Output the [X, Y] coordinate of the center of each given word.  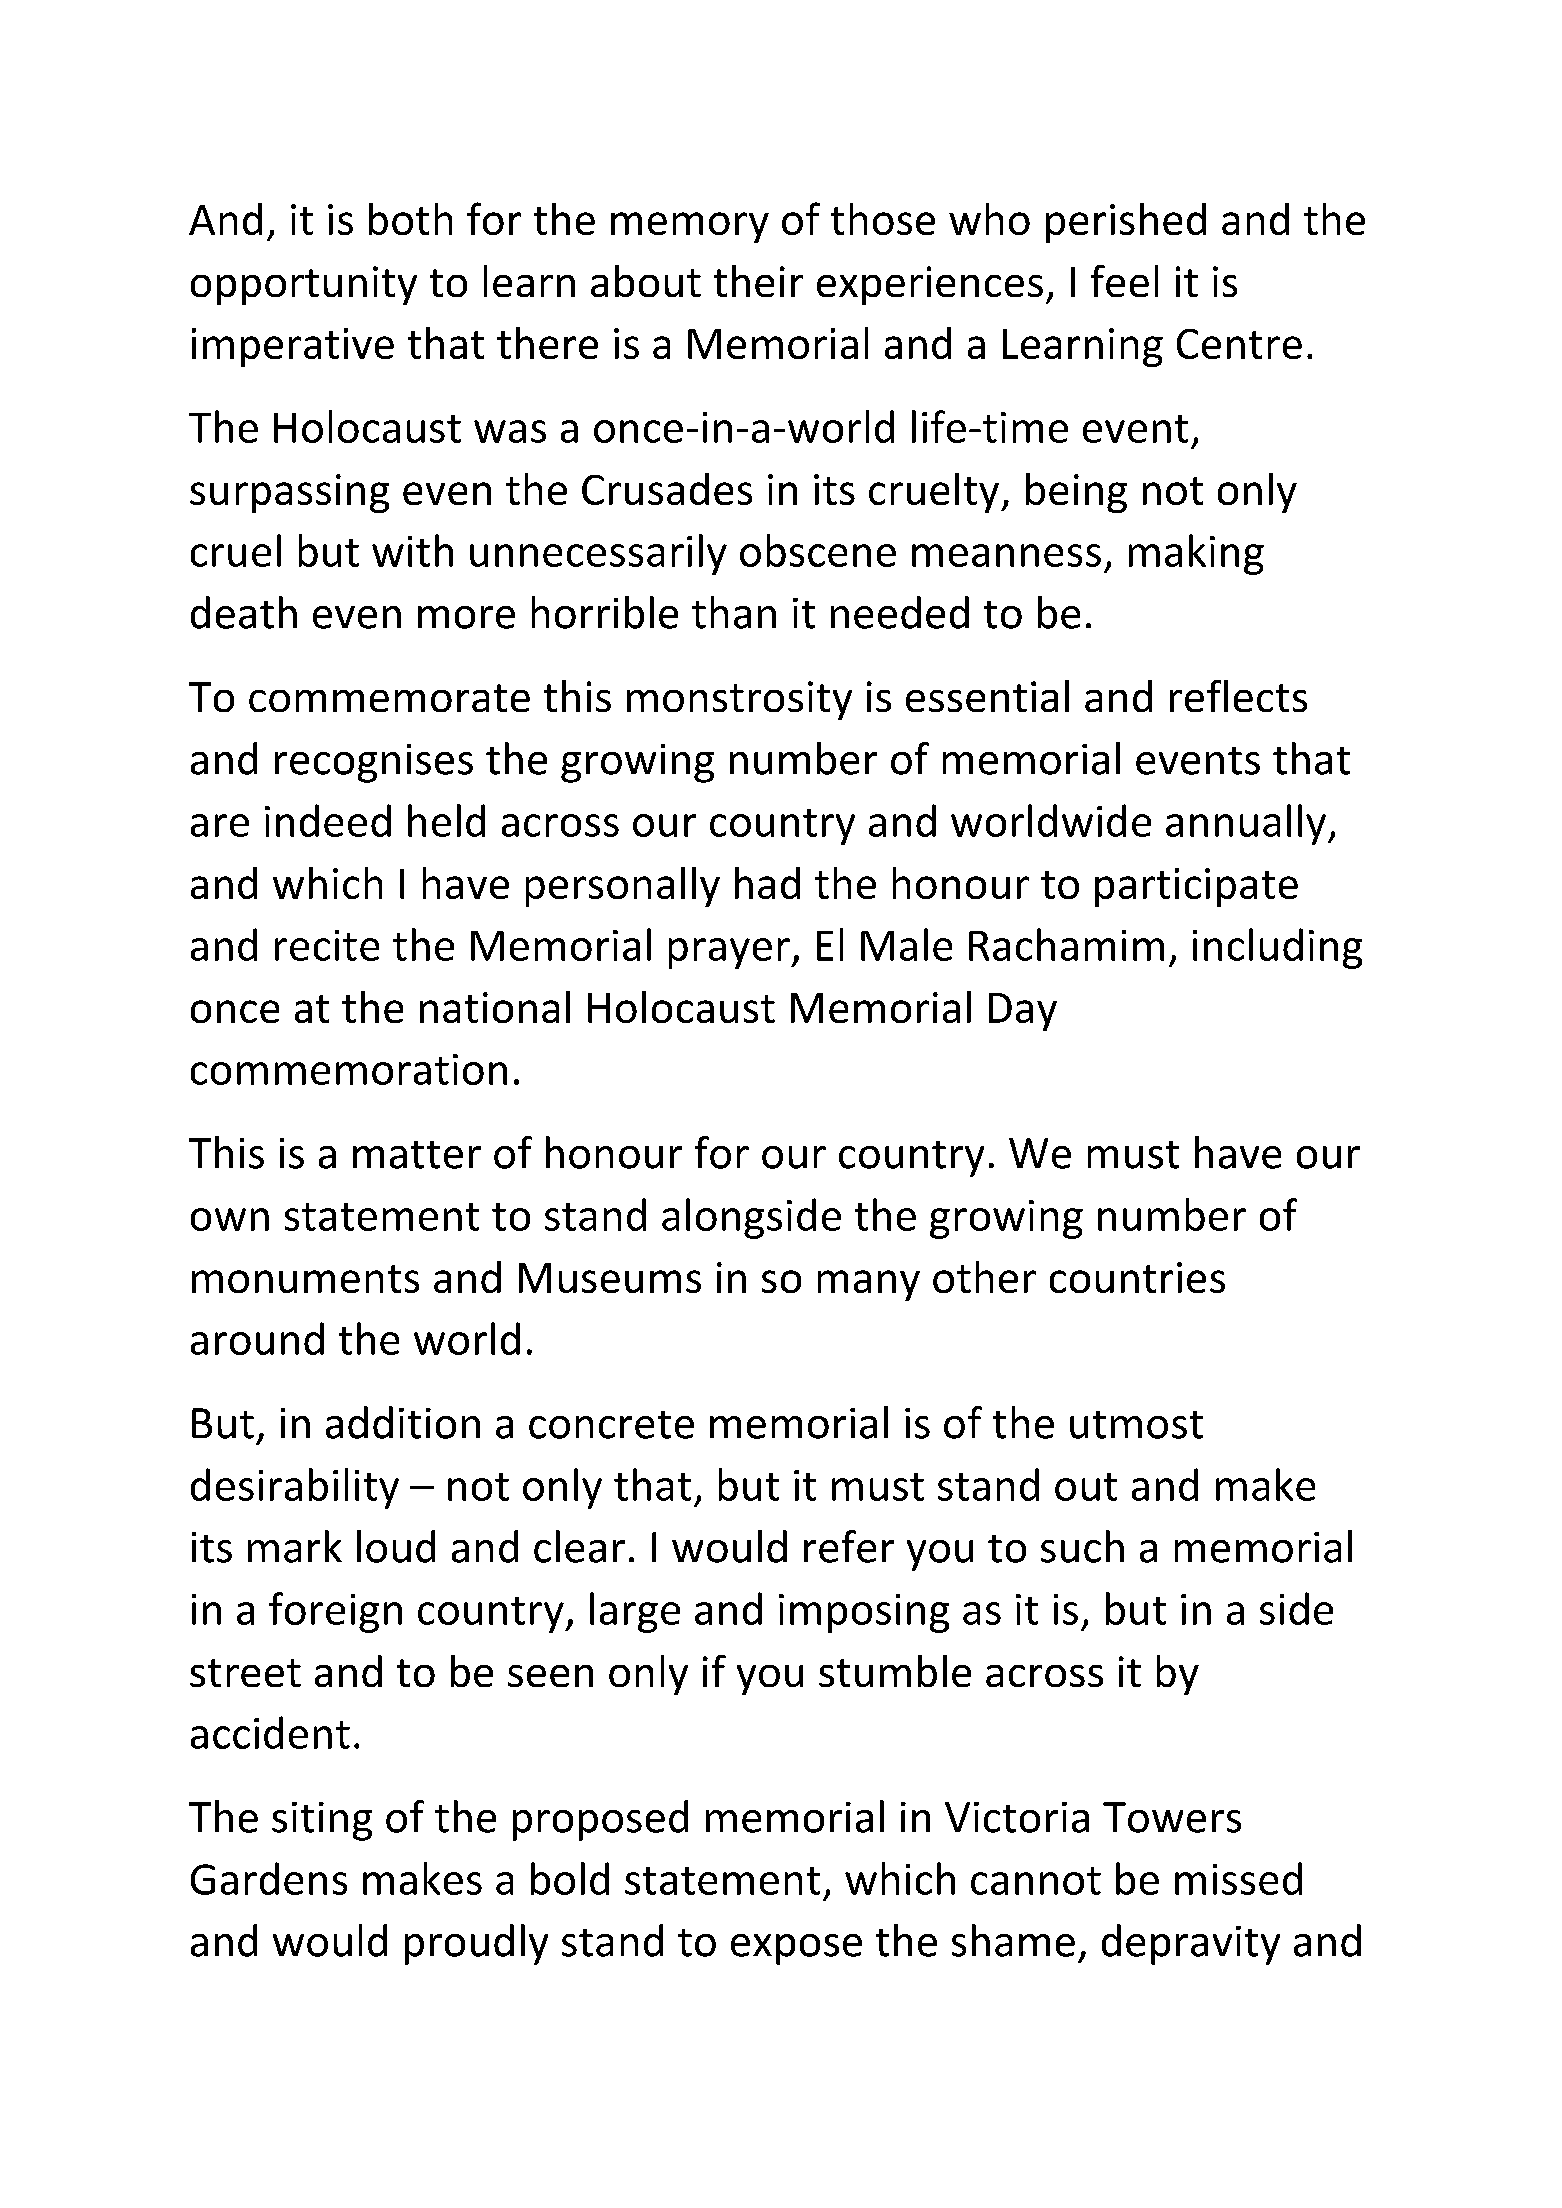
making [1196, 554]
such [1082, 1546]
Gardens [269, 1878]
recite [327, 945]
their [758, 281]
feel [1124, 281]
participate [1196, 887]
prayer [730, 953]
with [412, 550]
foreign [335, 1612]
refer [849, 1546]
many [869, 1285]
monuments [305, 1279]
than [734, 612]
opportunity [304, 285]
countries [1137, 1277]
